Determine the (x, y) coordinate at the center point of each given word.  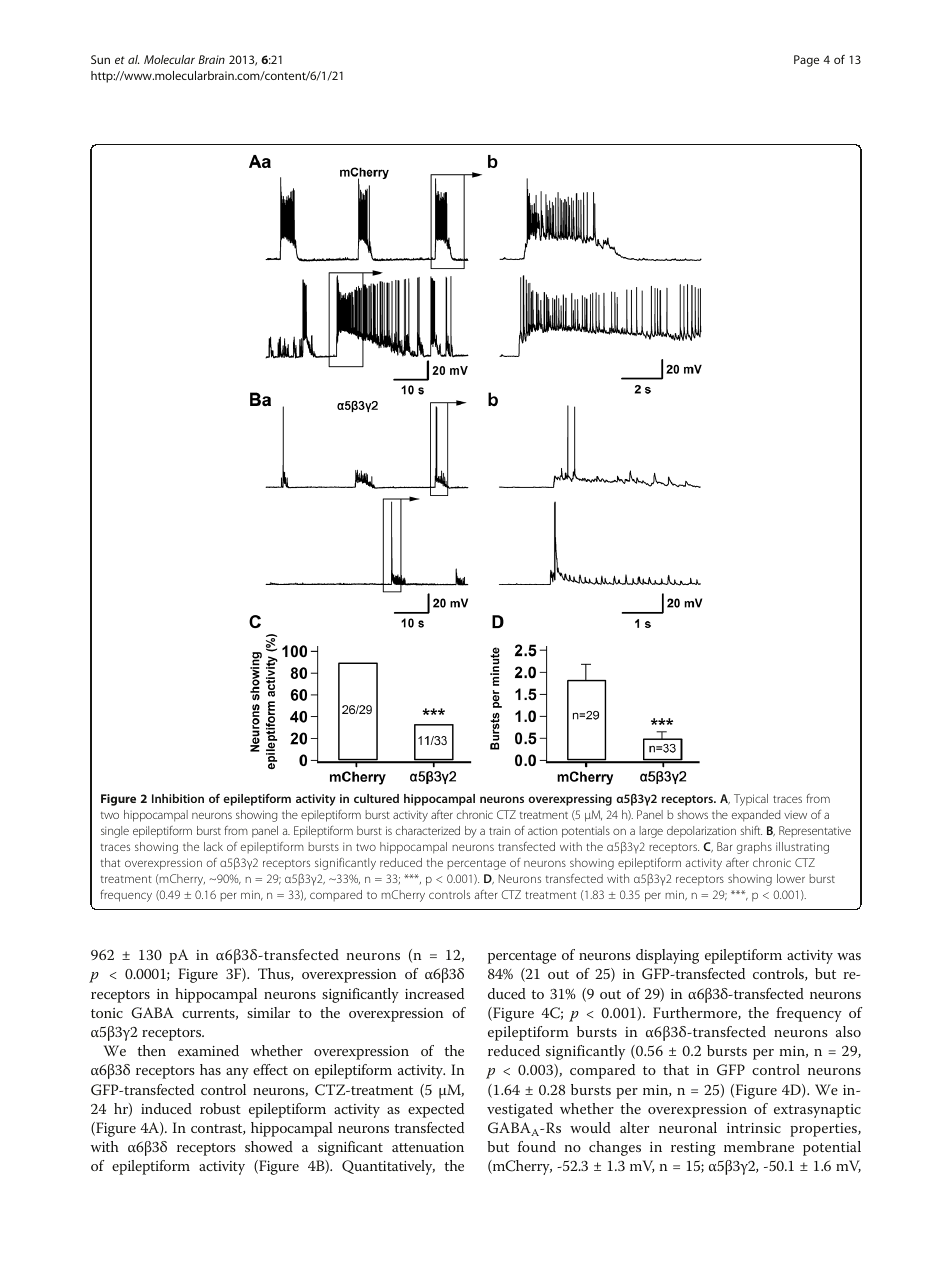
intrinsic (754, 1128)
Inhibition (178, 798)
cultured (376, 798)
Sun (100, 59)
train (499, 831)
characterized (428, 830)
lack (213, 846)
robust (220, 1108)
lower (791, 878)
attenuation (428, 1147)
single (115, 832)
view (795, 815)
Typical (751, 800)
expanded (756, 816)
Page (806, 61)
